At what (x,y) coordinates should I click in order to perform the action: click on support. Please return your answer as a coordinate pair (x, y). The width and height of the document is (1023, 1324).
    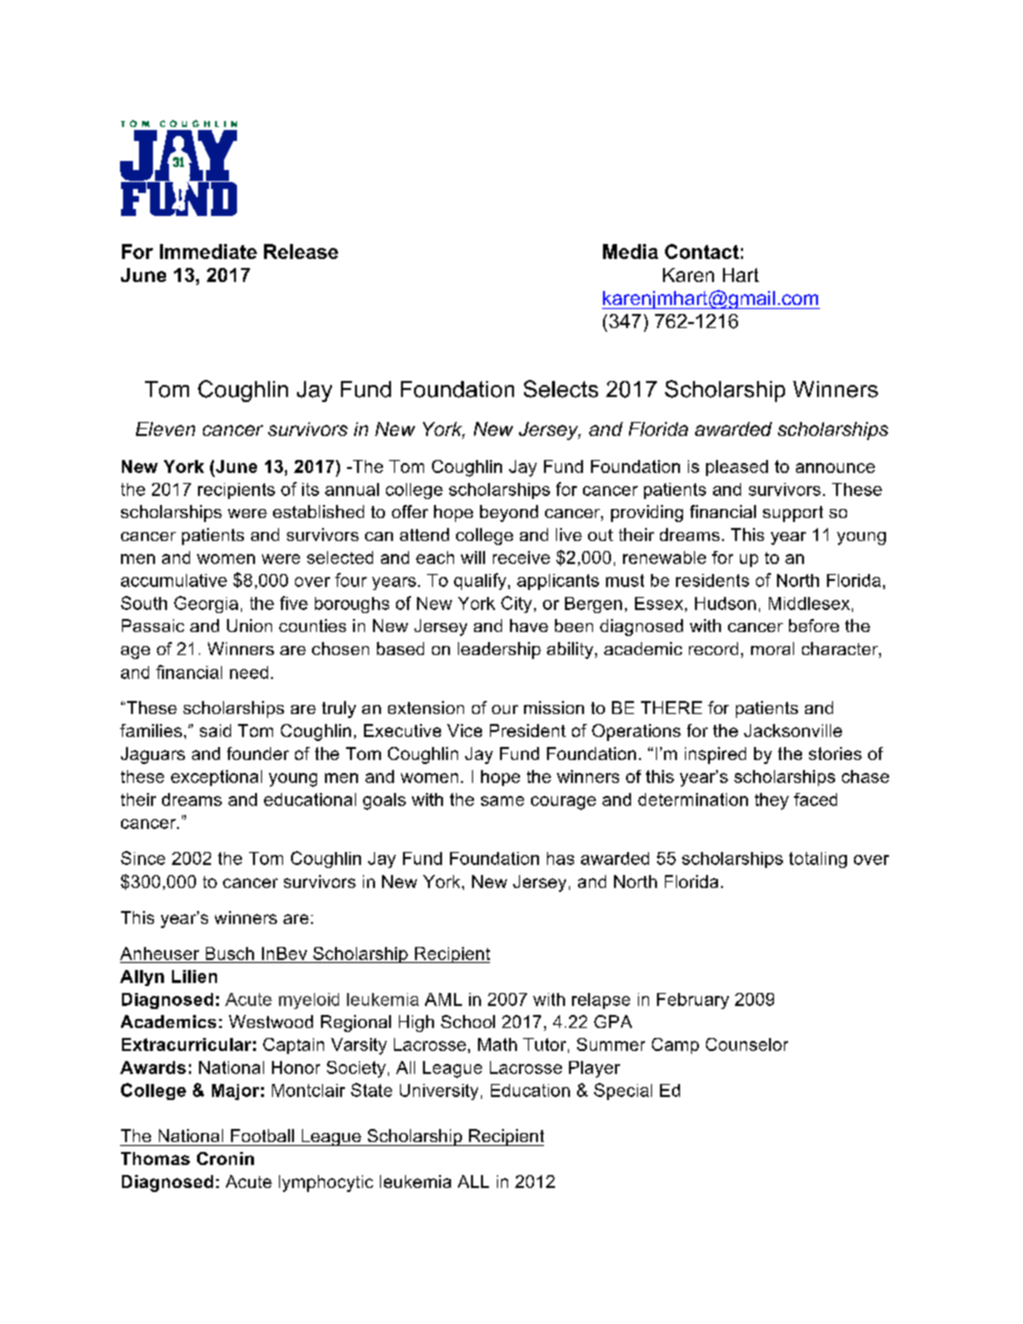
    Looking at the image, I should click on (793, 514).
